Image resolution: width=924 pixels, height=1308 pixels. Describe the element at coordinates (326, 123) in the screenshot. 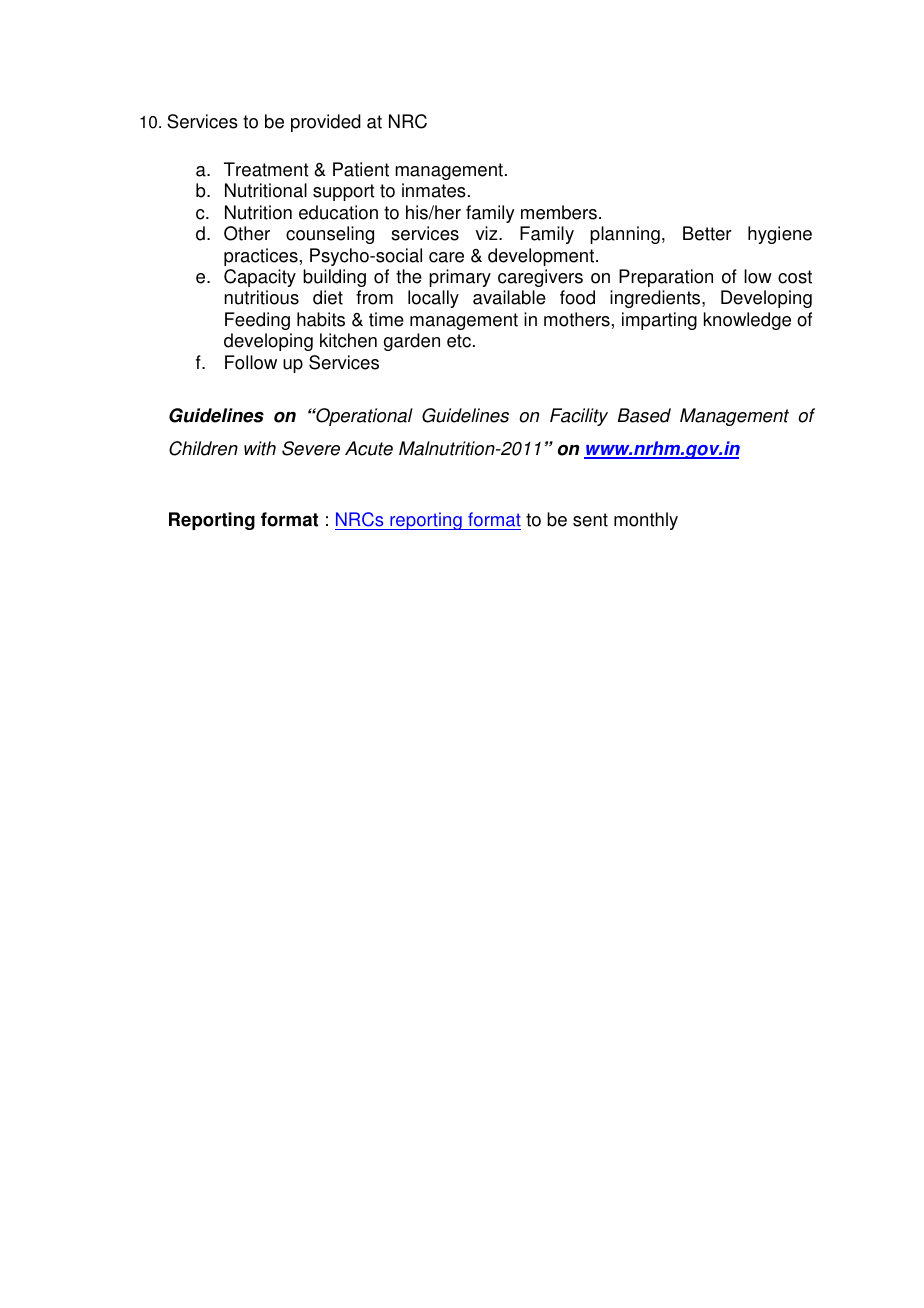

I see `provided` at that location.
